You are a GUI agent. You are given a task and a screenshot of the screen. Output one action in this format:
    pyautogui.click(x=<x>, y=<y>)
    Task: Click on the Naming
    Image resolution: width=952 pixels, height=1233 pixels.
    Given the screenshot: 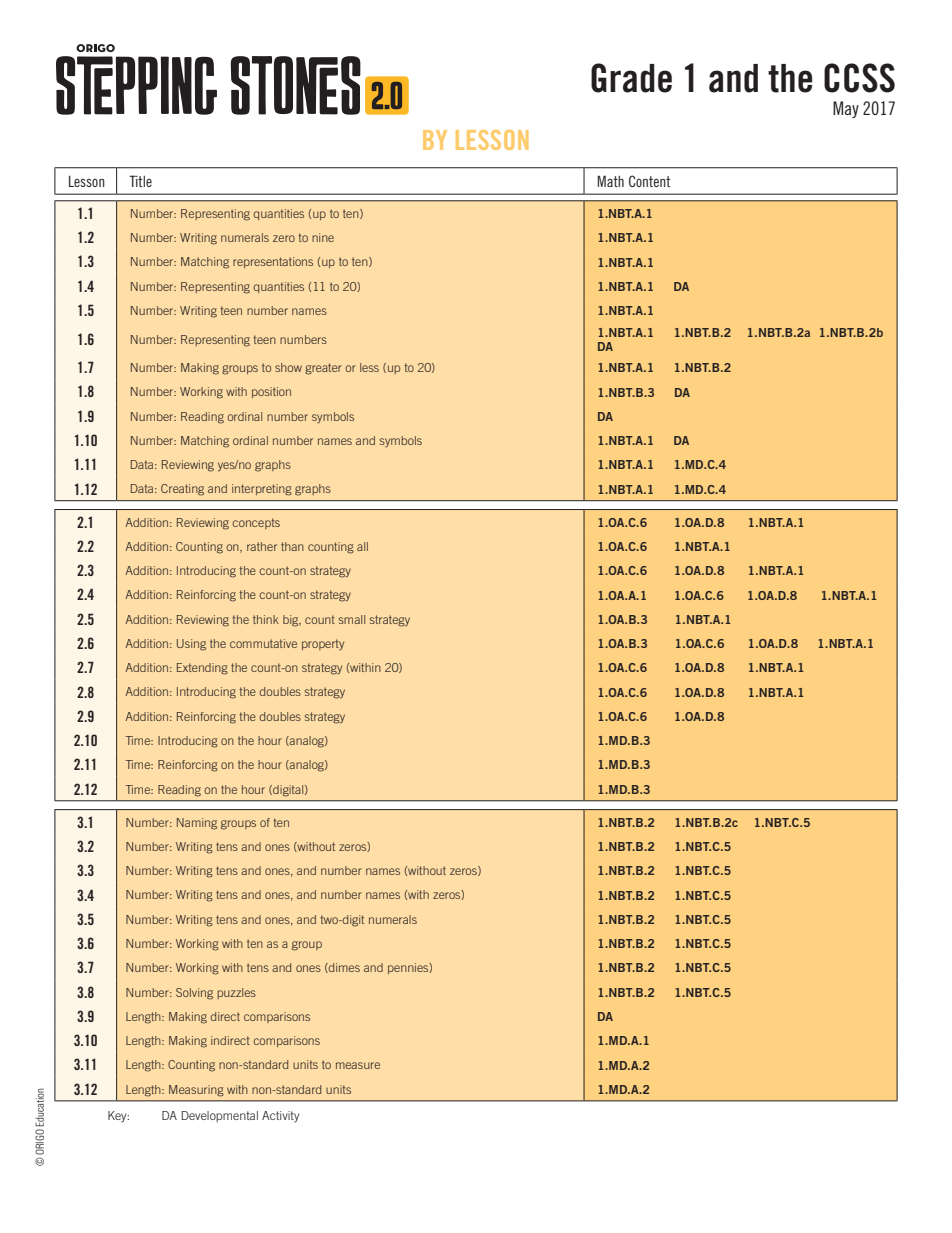 What is the action you would take?
    pyautogui.click(x=197, y=824)
